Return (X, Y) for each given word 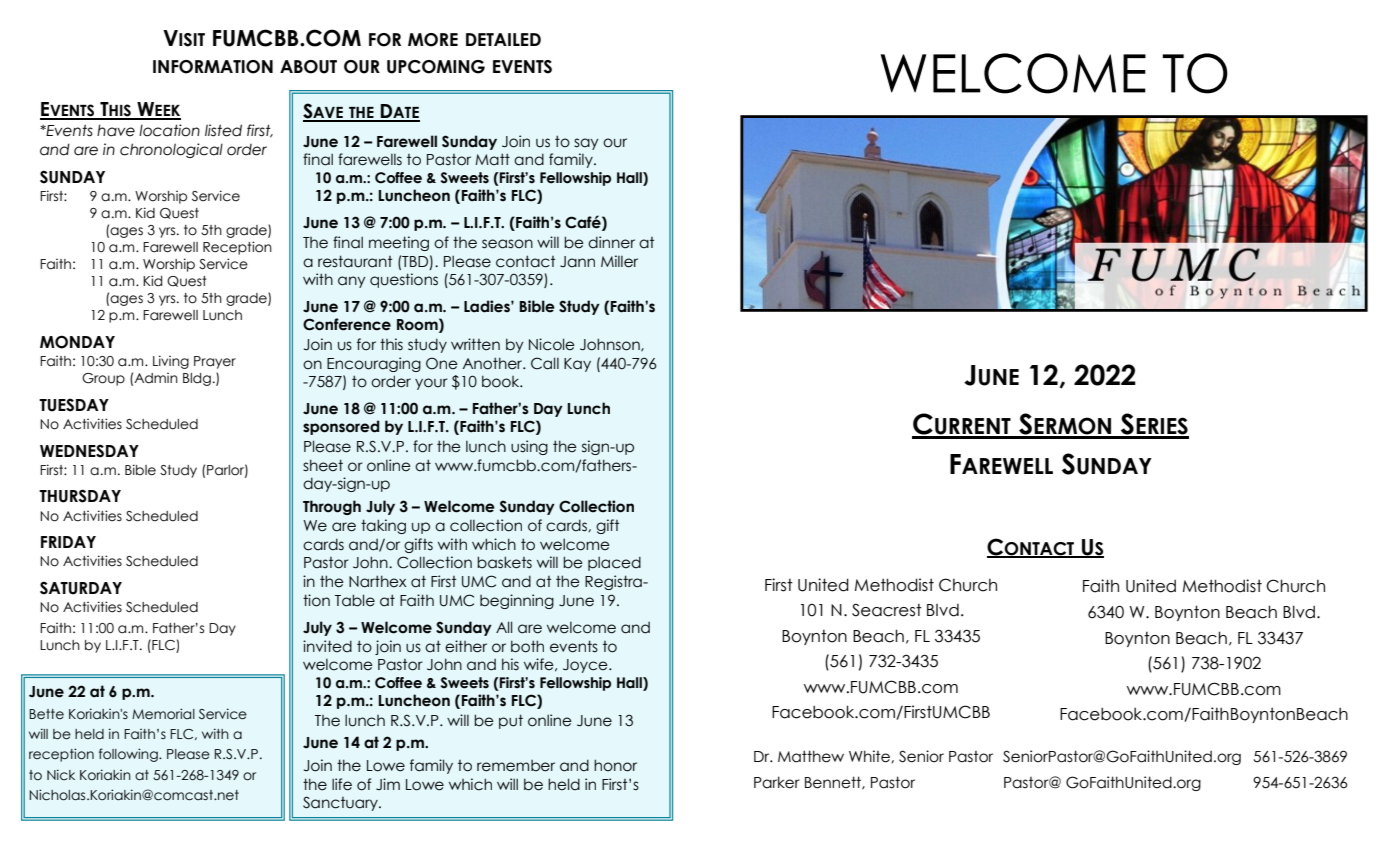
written (475, 344)
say (586, 144)
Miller (619, 261)
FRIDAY (68, 542)
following (129, 755)
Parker (777, 782)
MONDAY (77, 342)
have (116, 130)
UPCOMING (436, 67)
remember (516, 766)
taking (383, 526)
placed (614, 563)
